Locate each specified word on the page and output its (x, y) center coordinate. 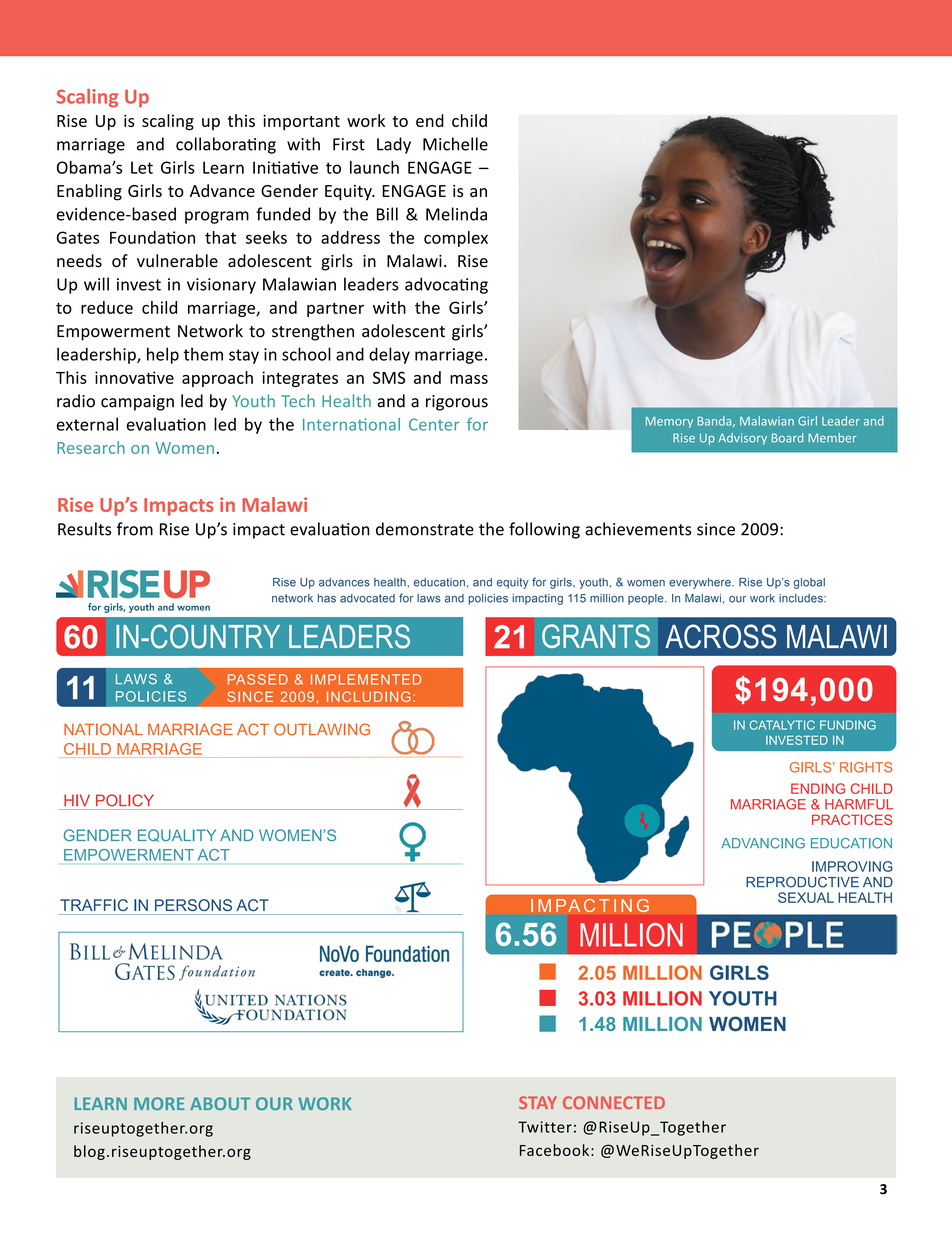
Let (142, 167)
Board (787, 438)
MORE (159, 1103)
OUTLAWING (322, 729)
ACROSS (720, 636)
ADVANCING (763, 843)
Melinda (456, 214)
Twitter (545, 1127)
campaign (137, 403)
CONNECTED (614, 1102)
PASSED (258, 679)
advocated (367, 598)
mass (469, 379)
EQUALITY (177, 835)
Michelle (455, 144)
